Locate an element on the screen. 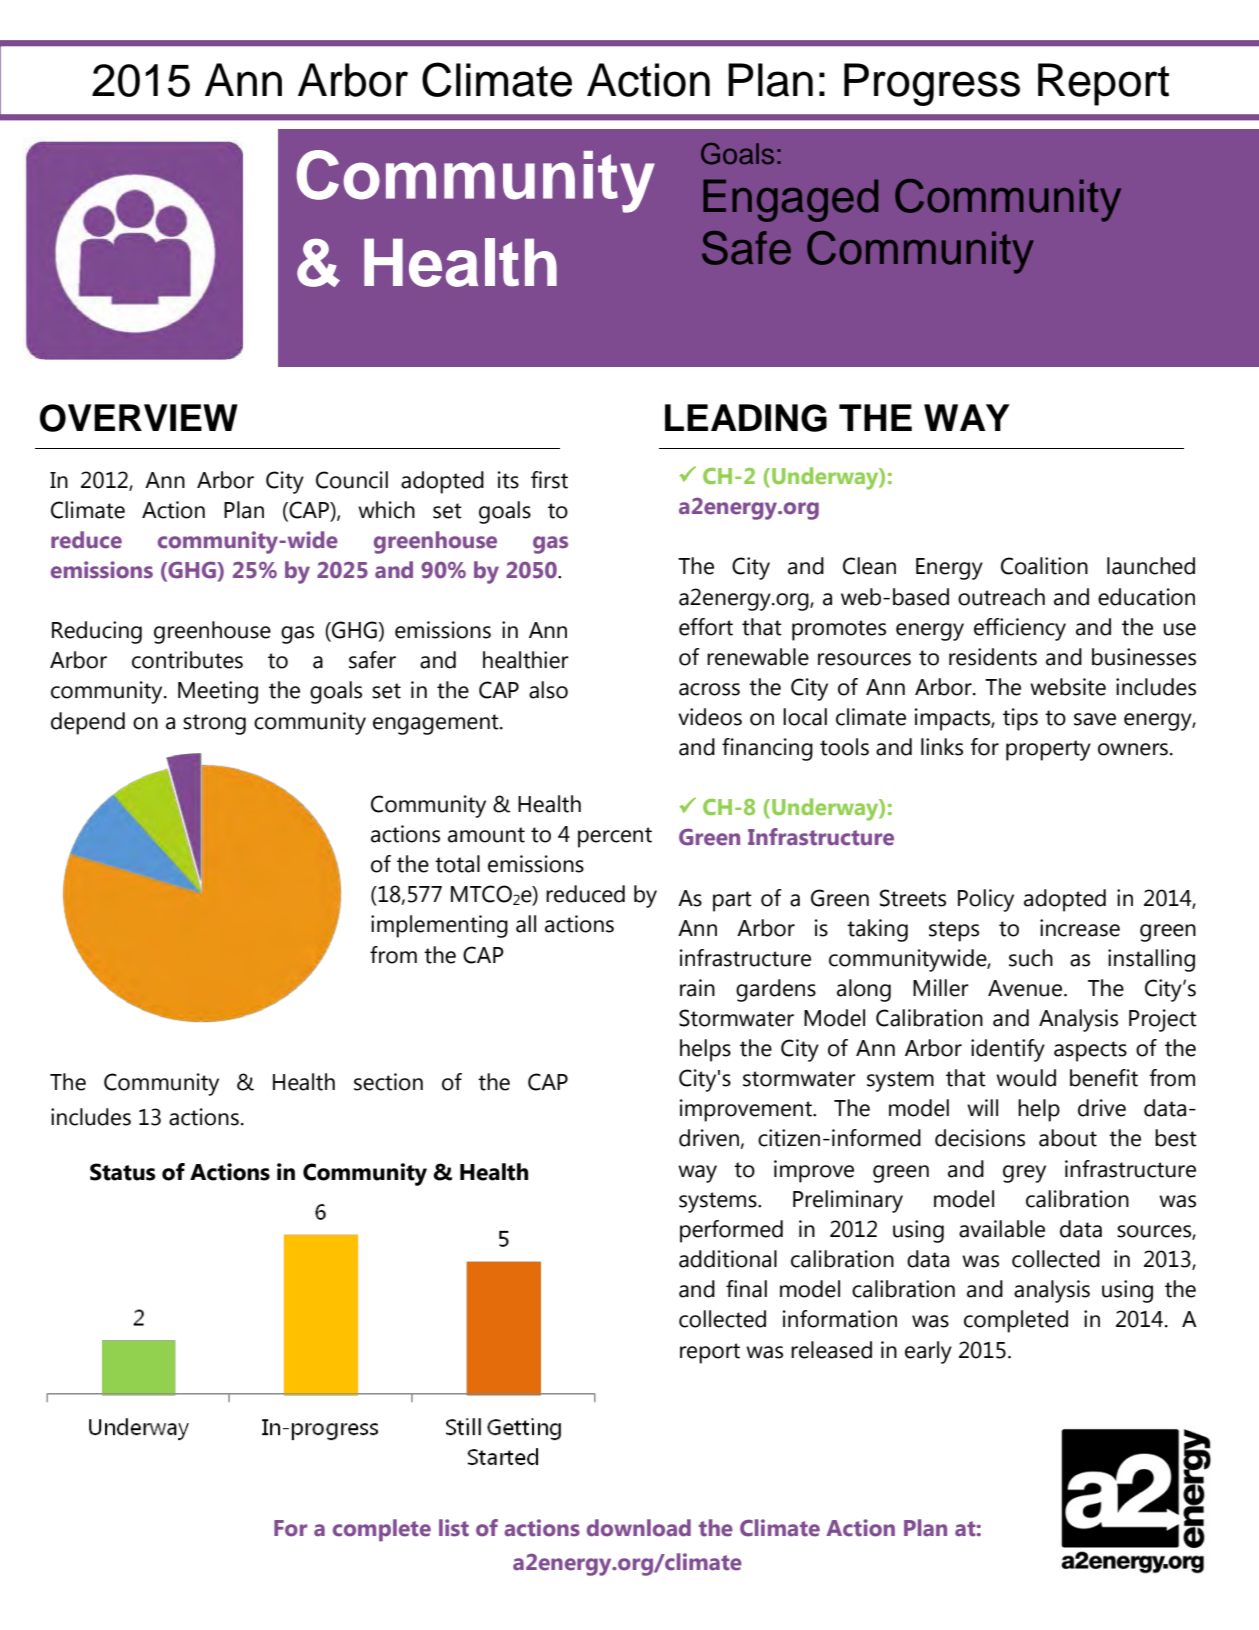 This screenshot has height=1630, width=1259. first is located at coordinates (549, 480).
